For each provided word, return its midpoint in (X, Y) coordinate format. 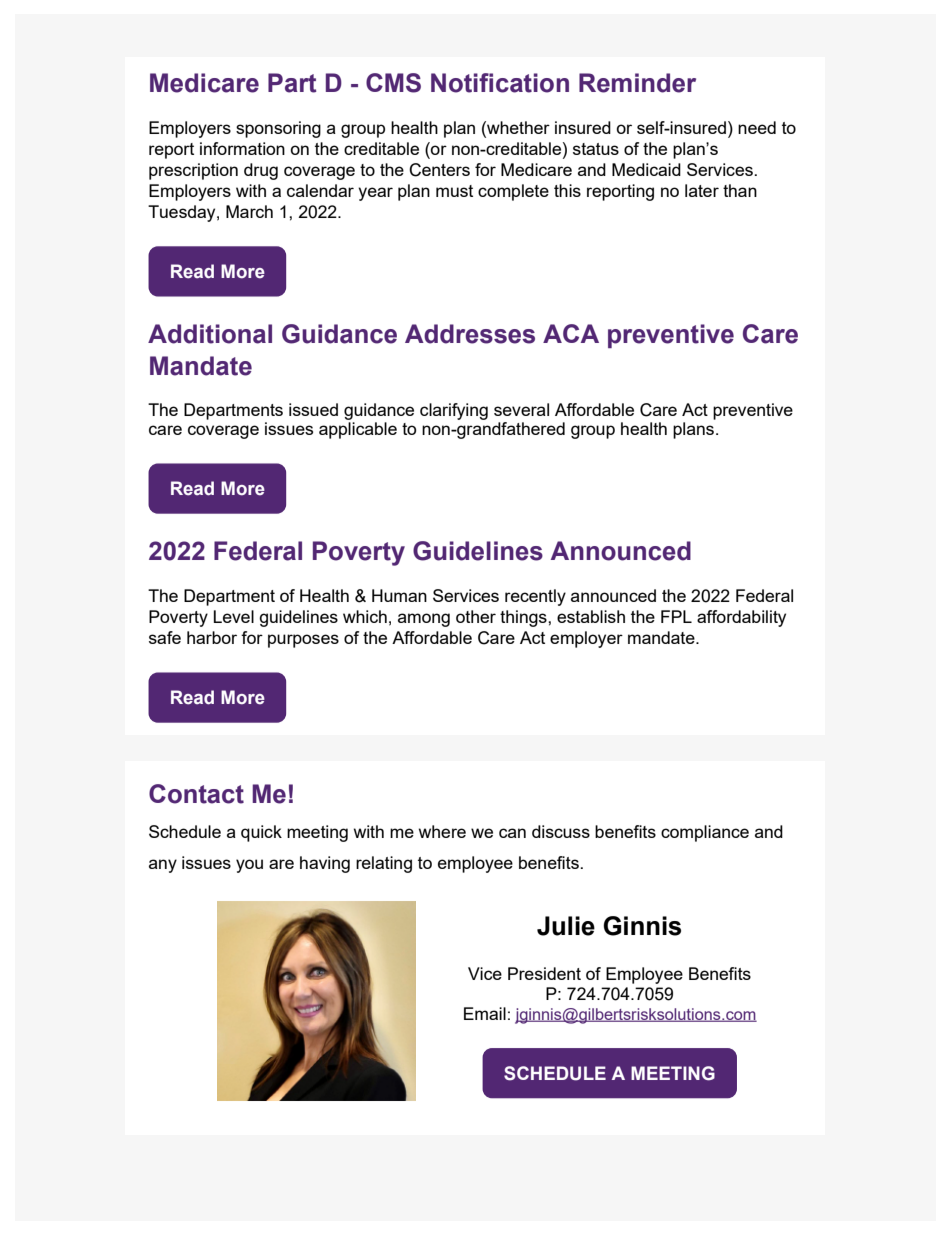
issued (313, 409)
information (242, 148)
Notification (500, 83)
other (476, 616)
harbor (212, 637)
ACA (571, 333)
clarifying (454, 411)
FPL (676, 616)
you (249, 866)
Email (485, 1013)
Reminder (637, 83)
